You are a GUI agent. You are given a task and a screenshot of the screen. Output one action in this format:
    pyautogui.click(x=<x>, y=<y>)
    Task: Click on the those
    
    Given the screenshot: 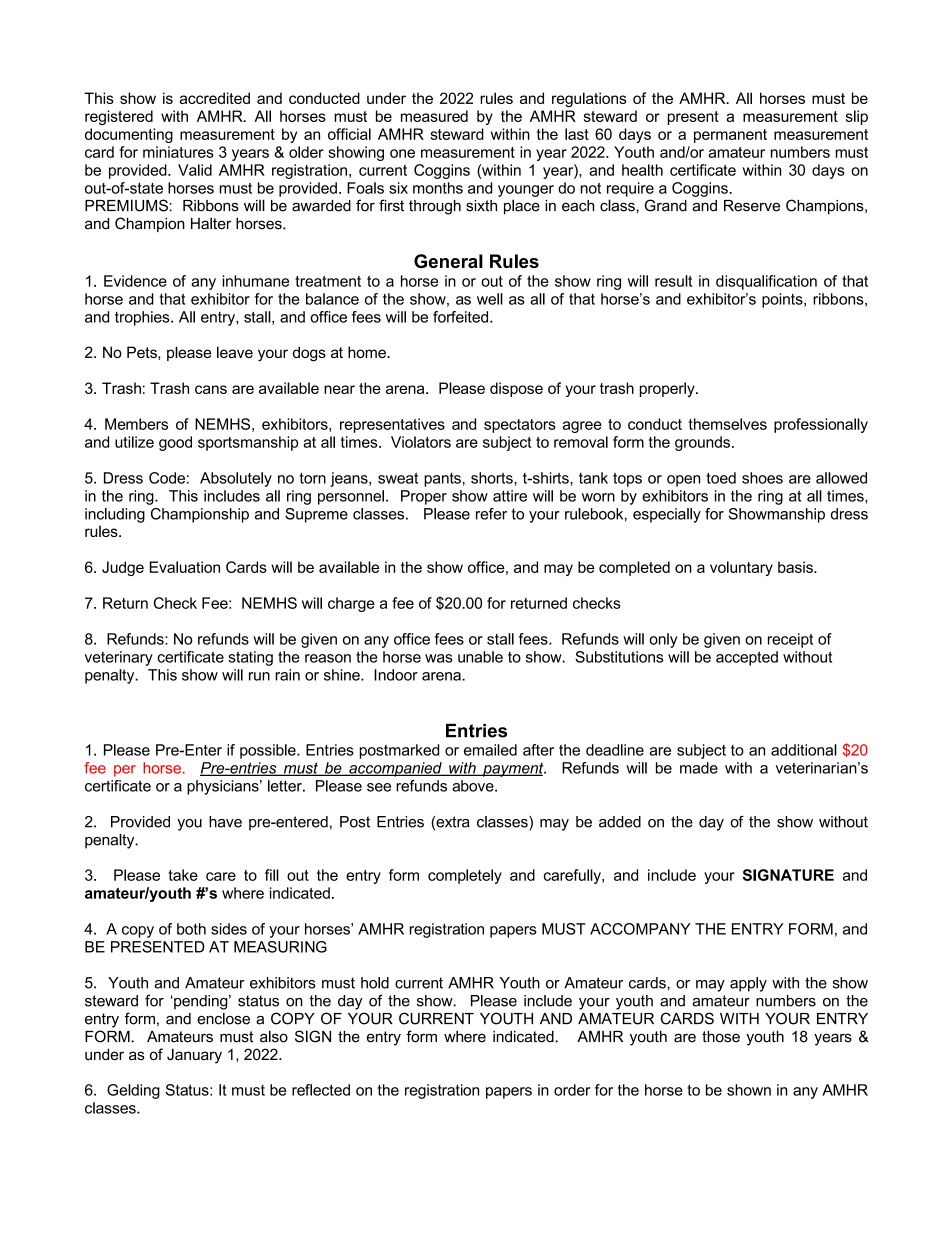 What is the action you would take?
    pyautogui.click(x=721, y=1037)
